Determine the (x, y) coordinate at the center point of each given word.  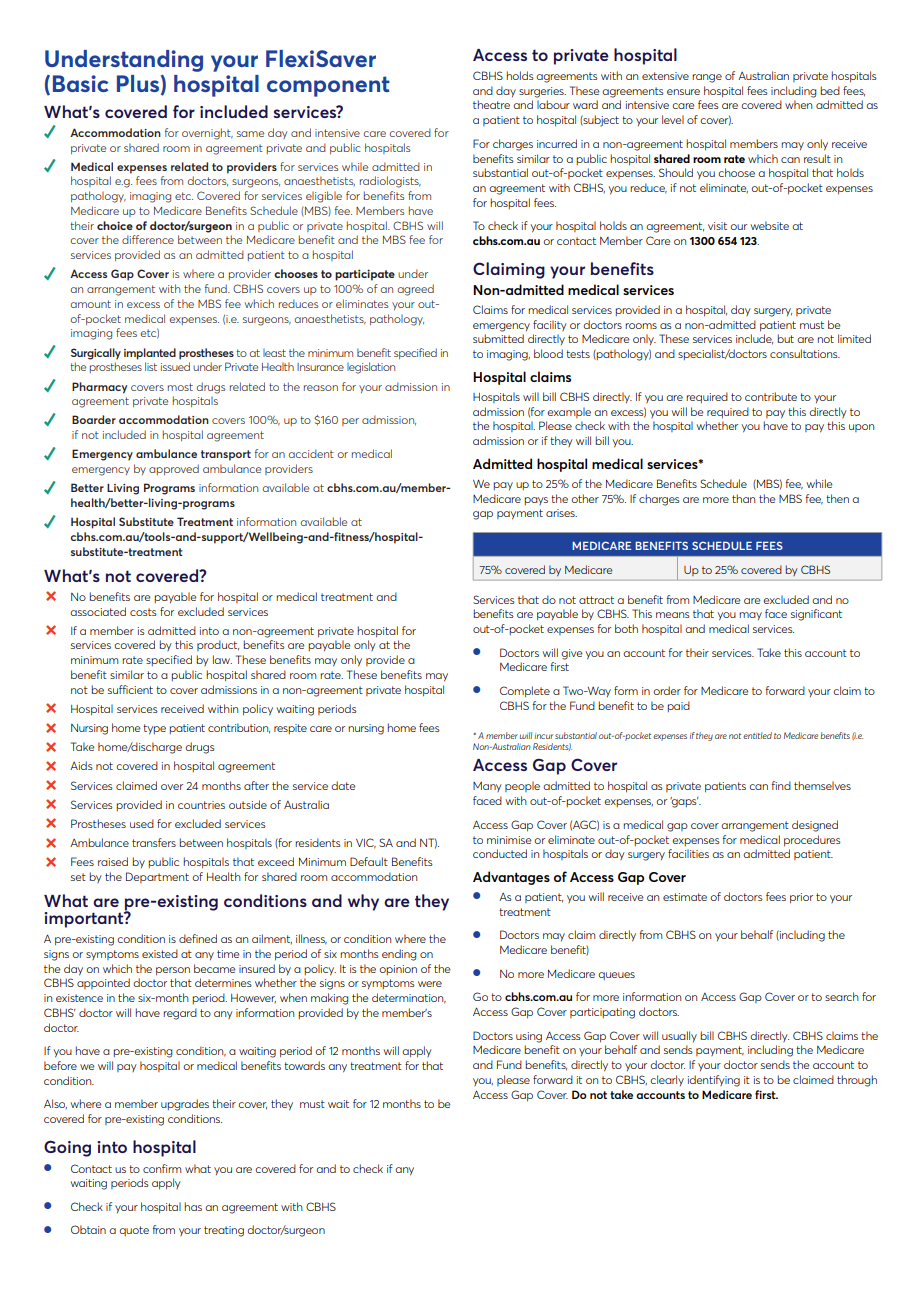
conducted (500, 853)
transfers (154, 842)
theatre (491, 104)
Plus (138, 83)
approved (174, 469)
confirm (162, 1168)
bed (830, 90)
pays (536, 501)
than (743, 498)
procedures (812, 840)
